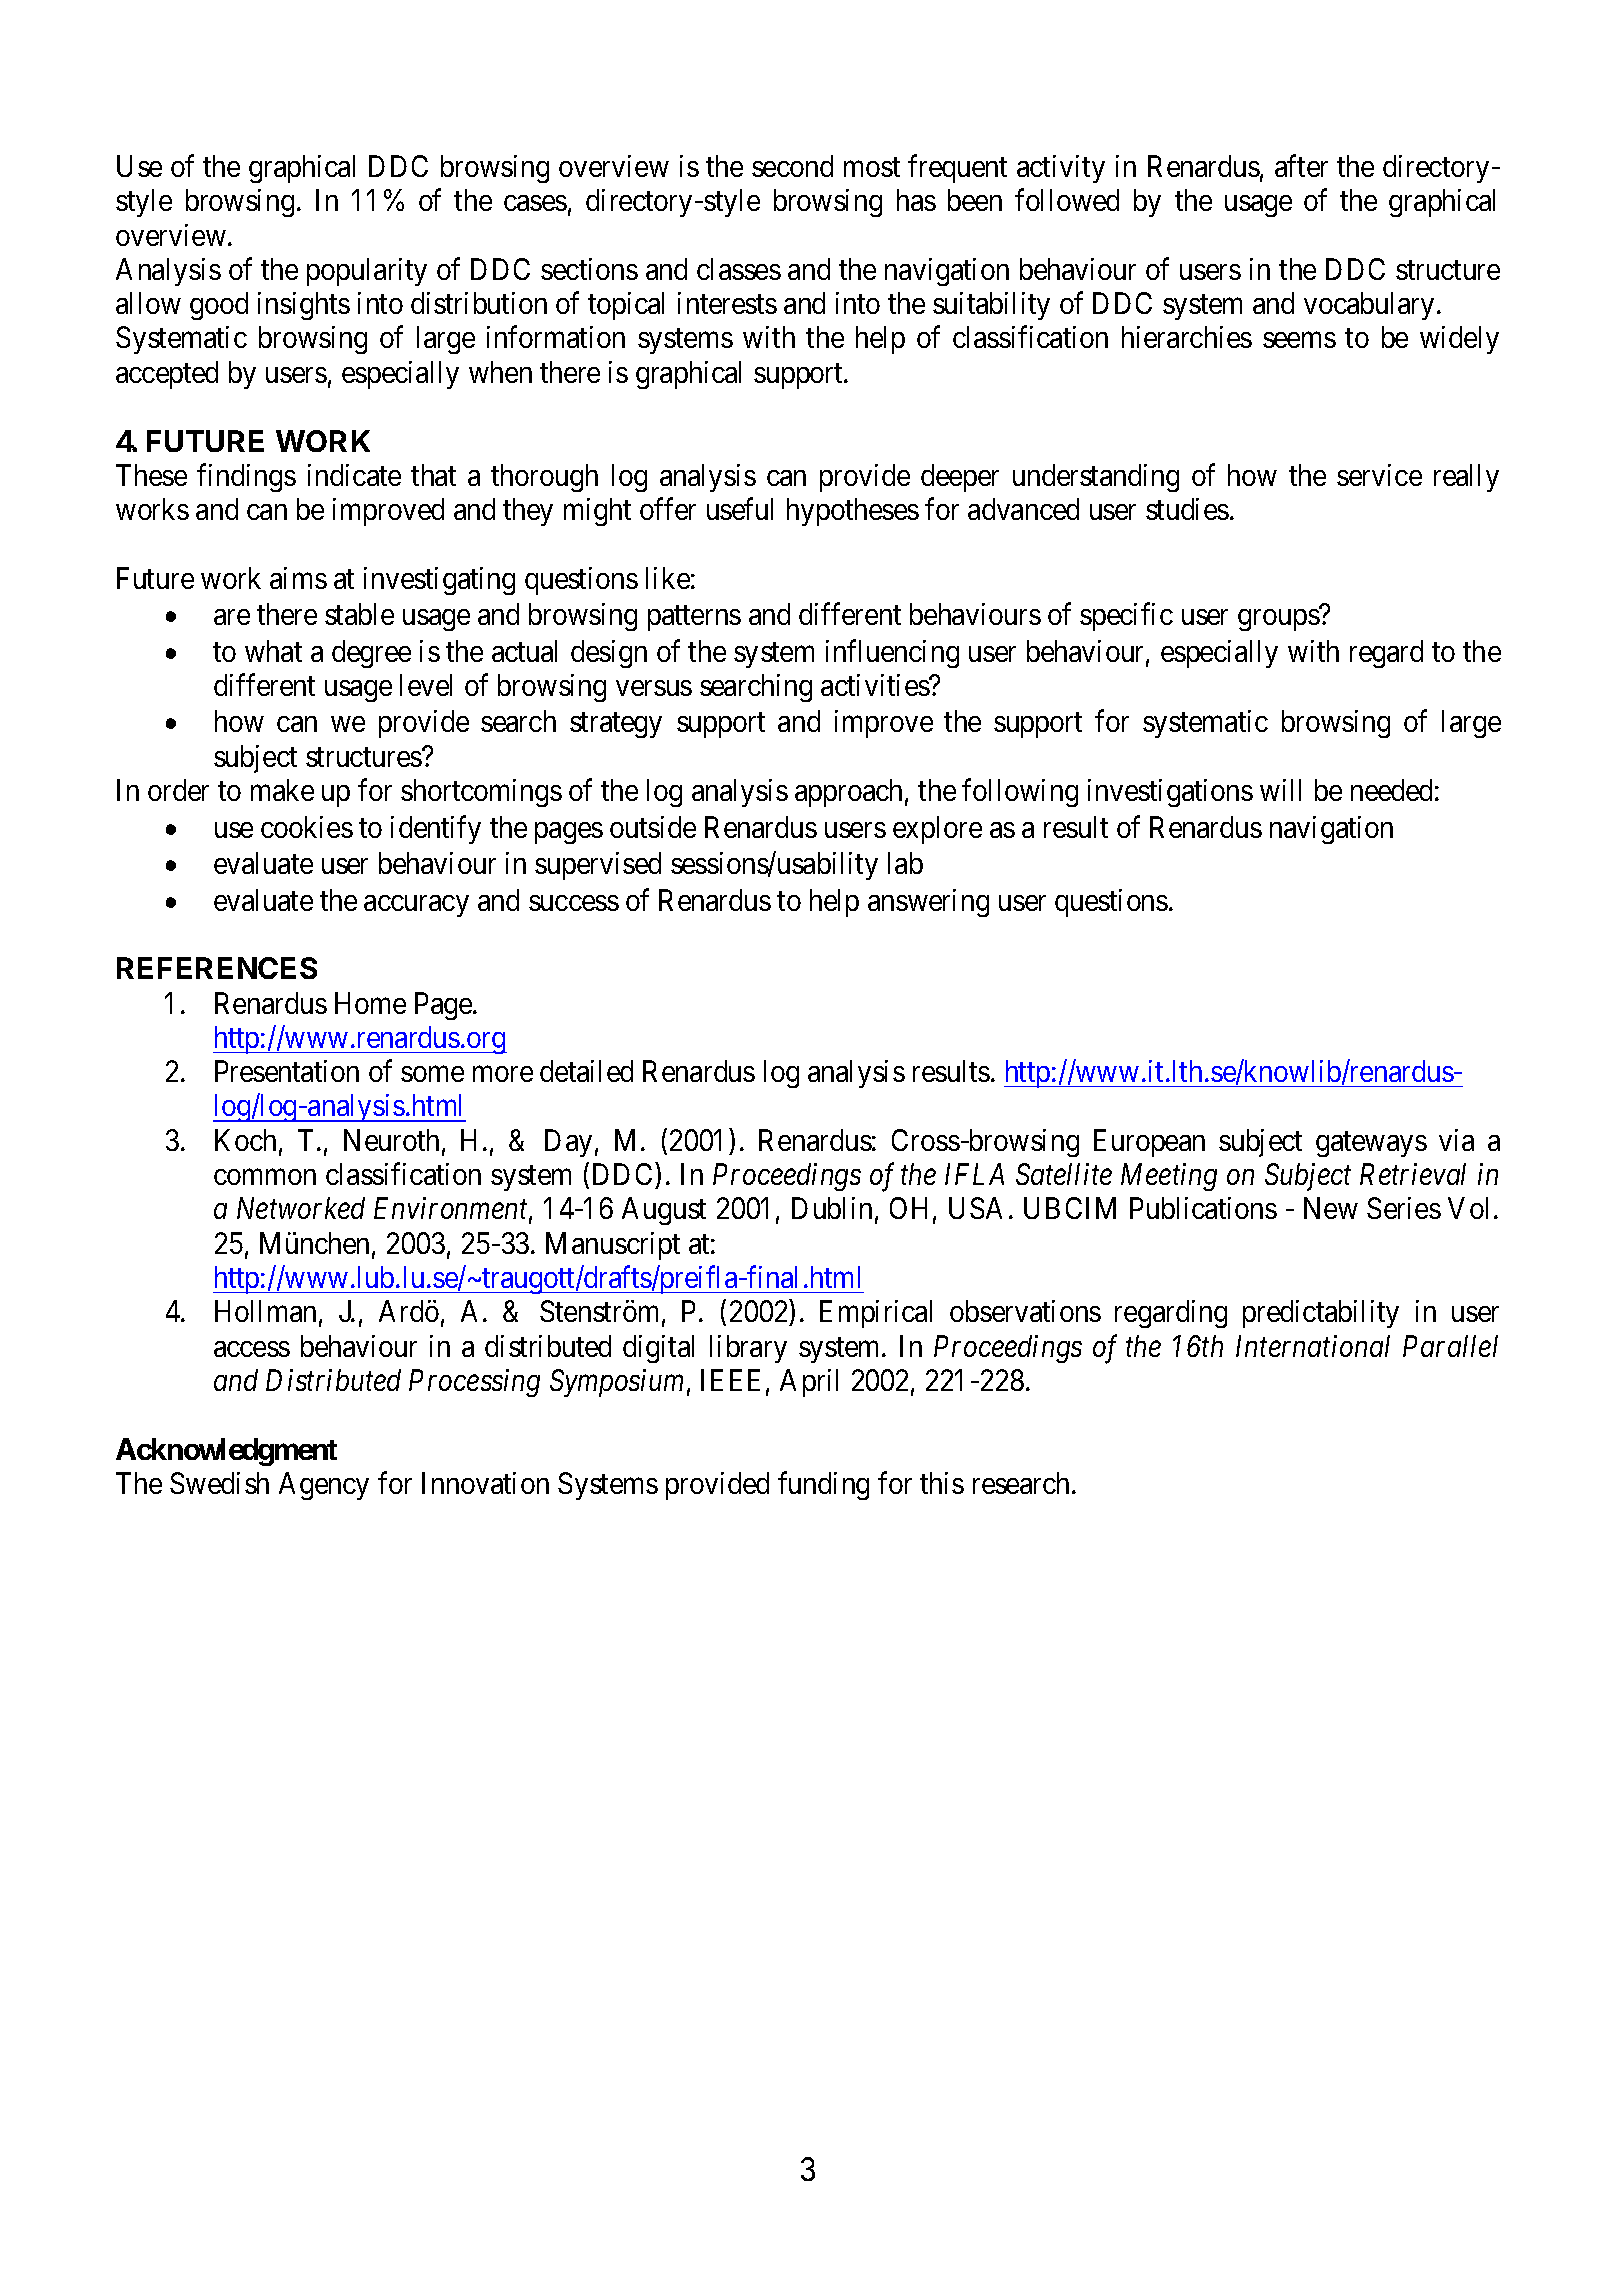 This screenshot has width=1615, height=2285. What do you see at coordinates (1301, 165) in the screenshot?
I see `after` at bounding box center [1301, 165].
